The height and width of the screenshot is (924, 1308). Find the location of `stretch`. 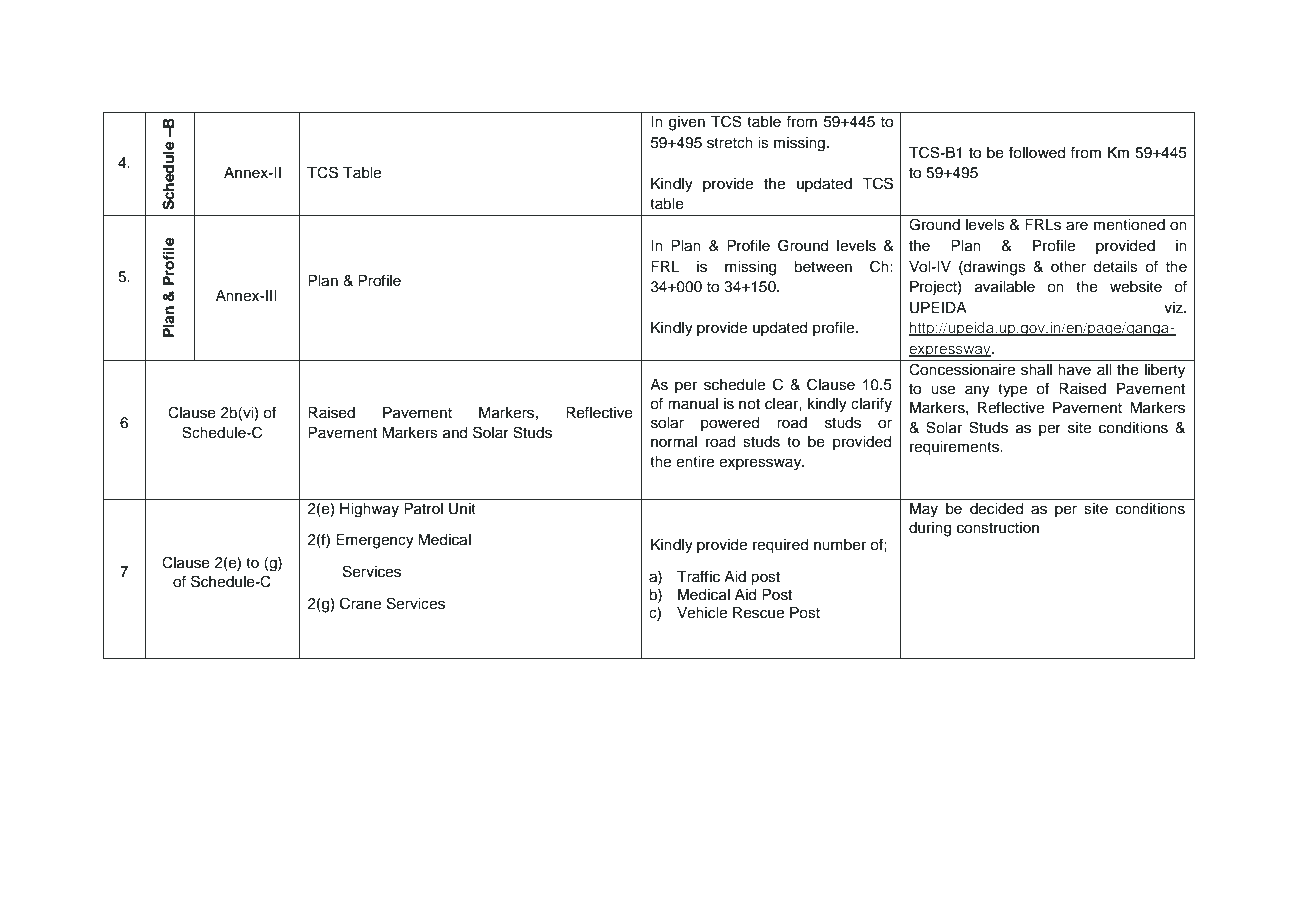

stretch is located at coordinates (730, 143).
